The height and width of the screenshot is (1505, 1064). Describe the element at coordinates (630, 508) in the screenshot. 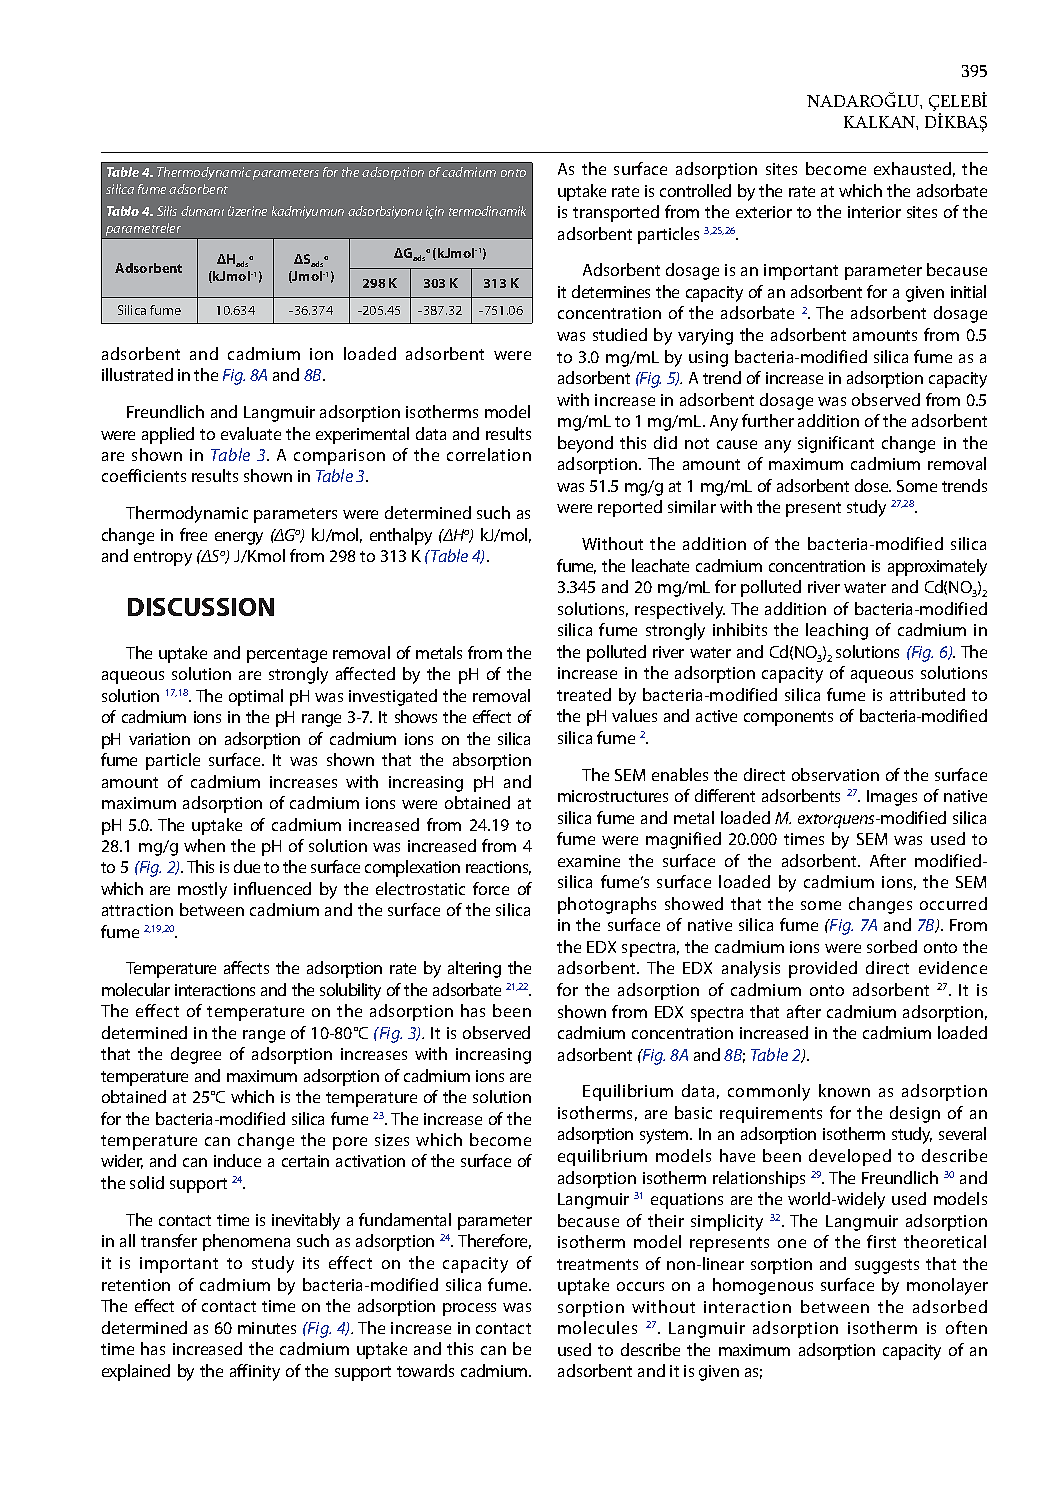

I see `reported` at that location.
